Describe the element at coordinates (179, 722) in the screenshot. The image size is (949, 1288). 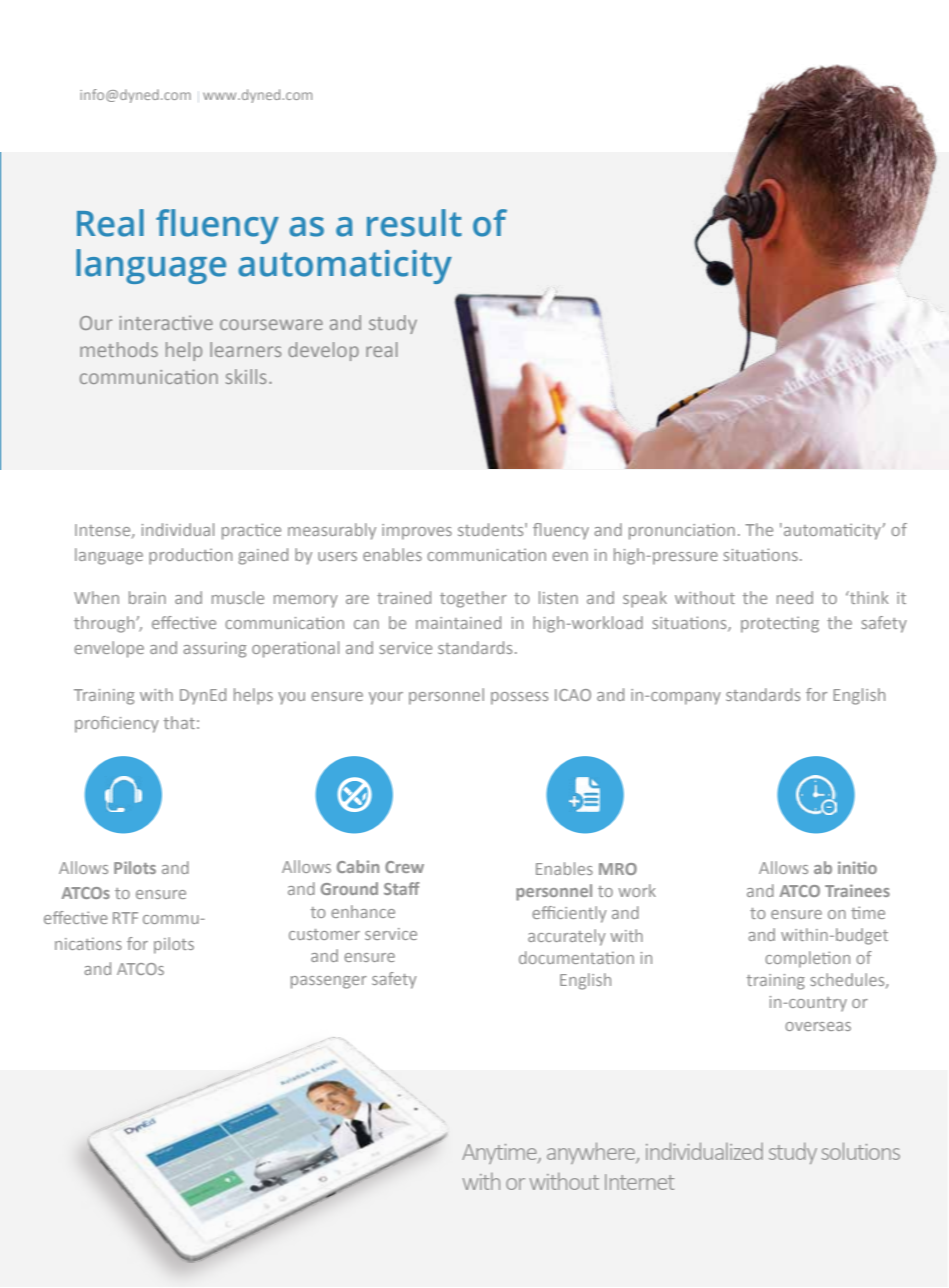
I see `that` at that location.
